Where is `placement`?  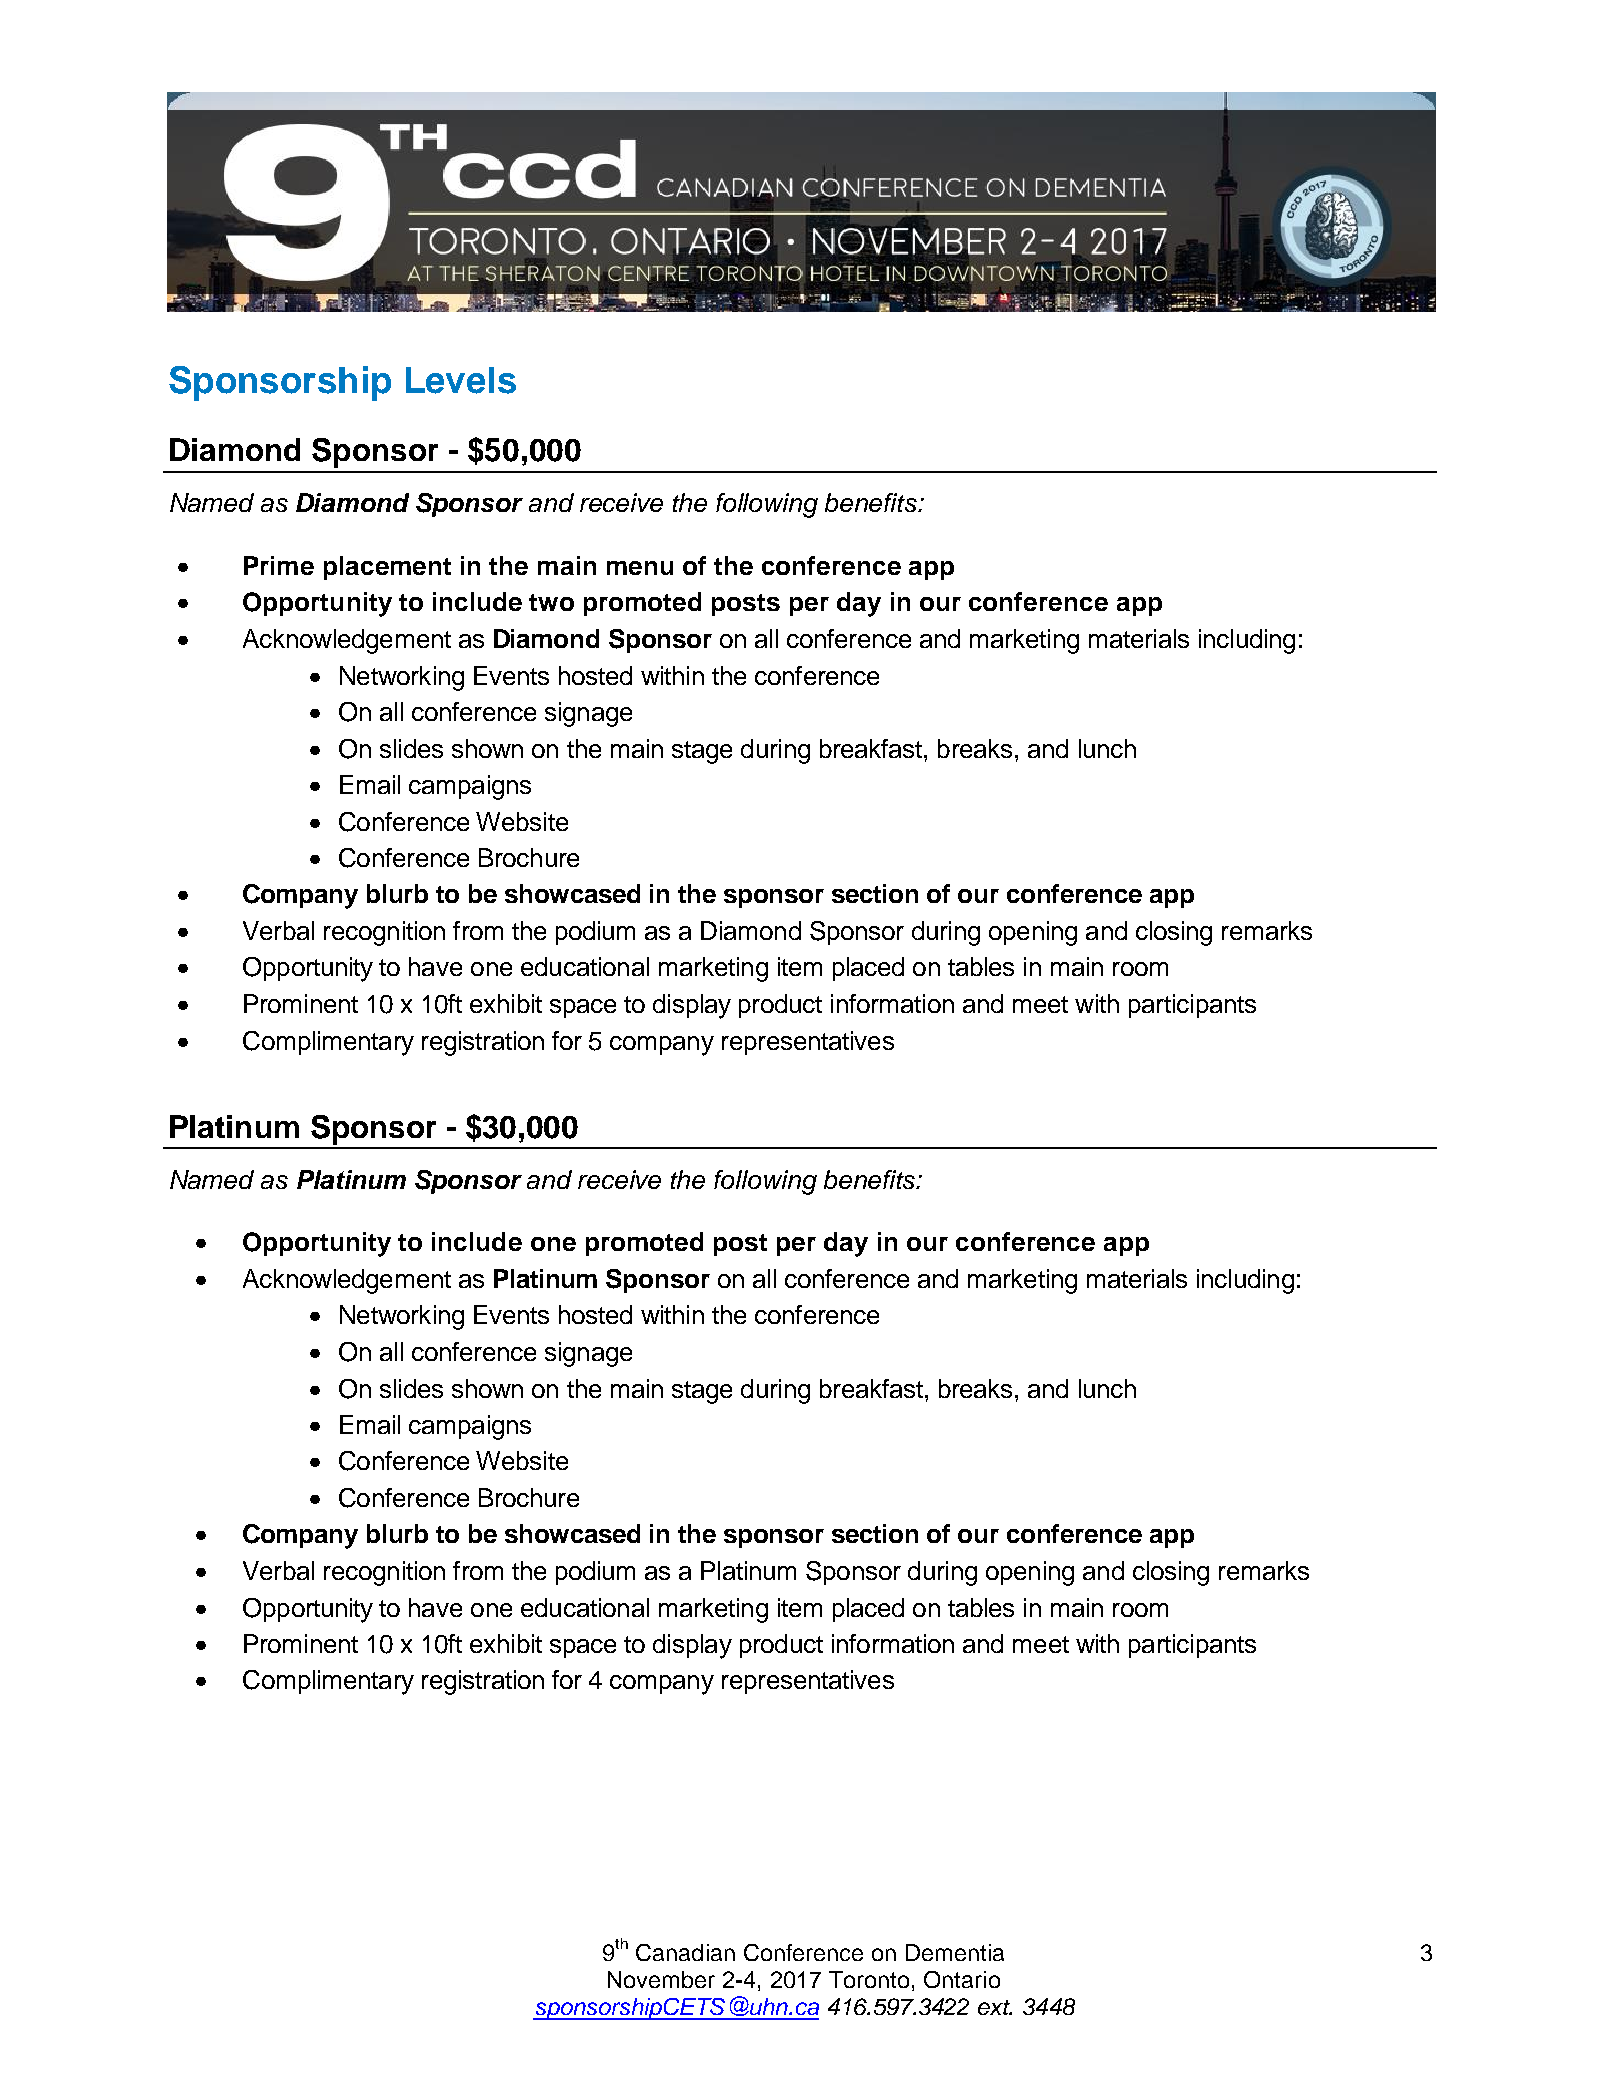
placement is located at coordinates (387, 568).
